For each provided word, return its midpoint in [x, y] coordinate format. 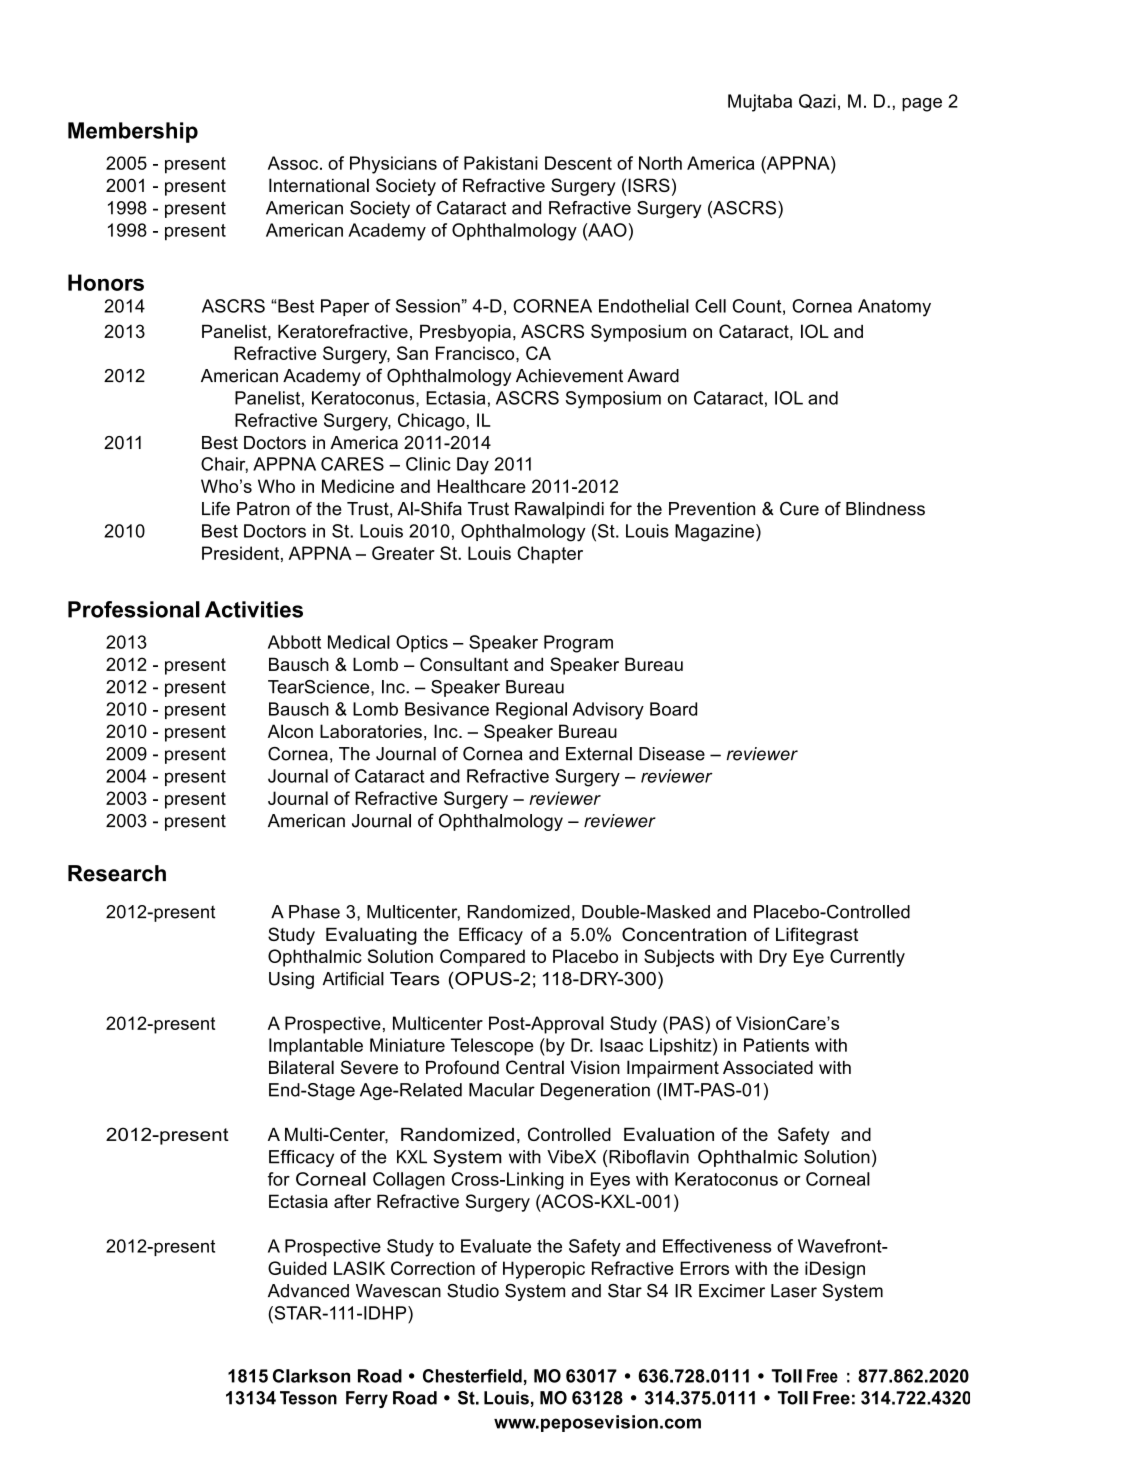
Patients [776, 1045]
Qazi [817, 101]
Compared [482, 958]
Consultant [464, 664]
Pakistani [501, 163]
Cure [799, 508]
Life [216, 508]
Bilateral [301, 1067]
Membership [133, 132]
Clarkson [311, 1376]
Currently [867, 958]
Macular [502, 1090]
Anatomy [894, 308]
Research [117, 873]
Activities [254, 609]
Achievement [569, 376]
